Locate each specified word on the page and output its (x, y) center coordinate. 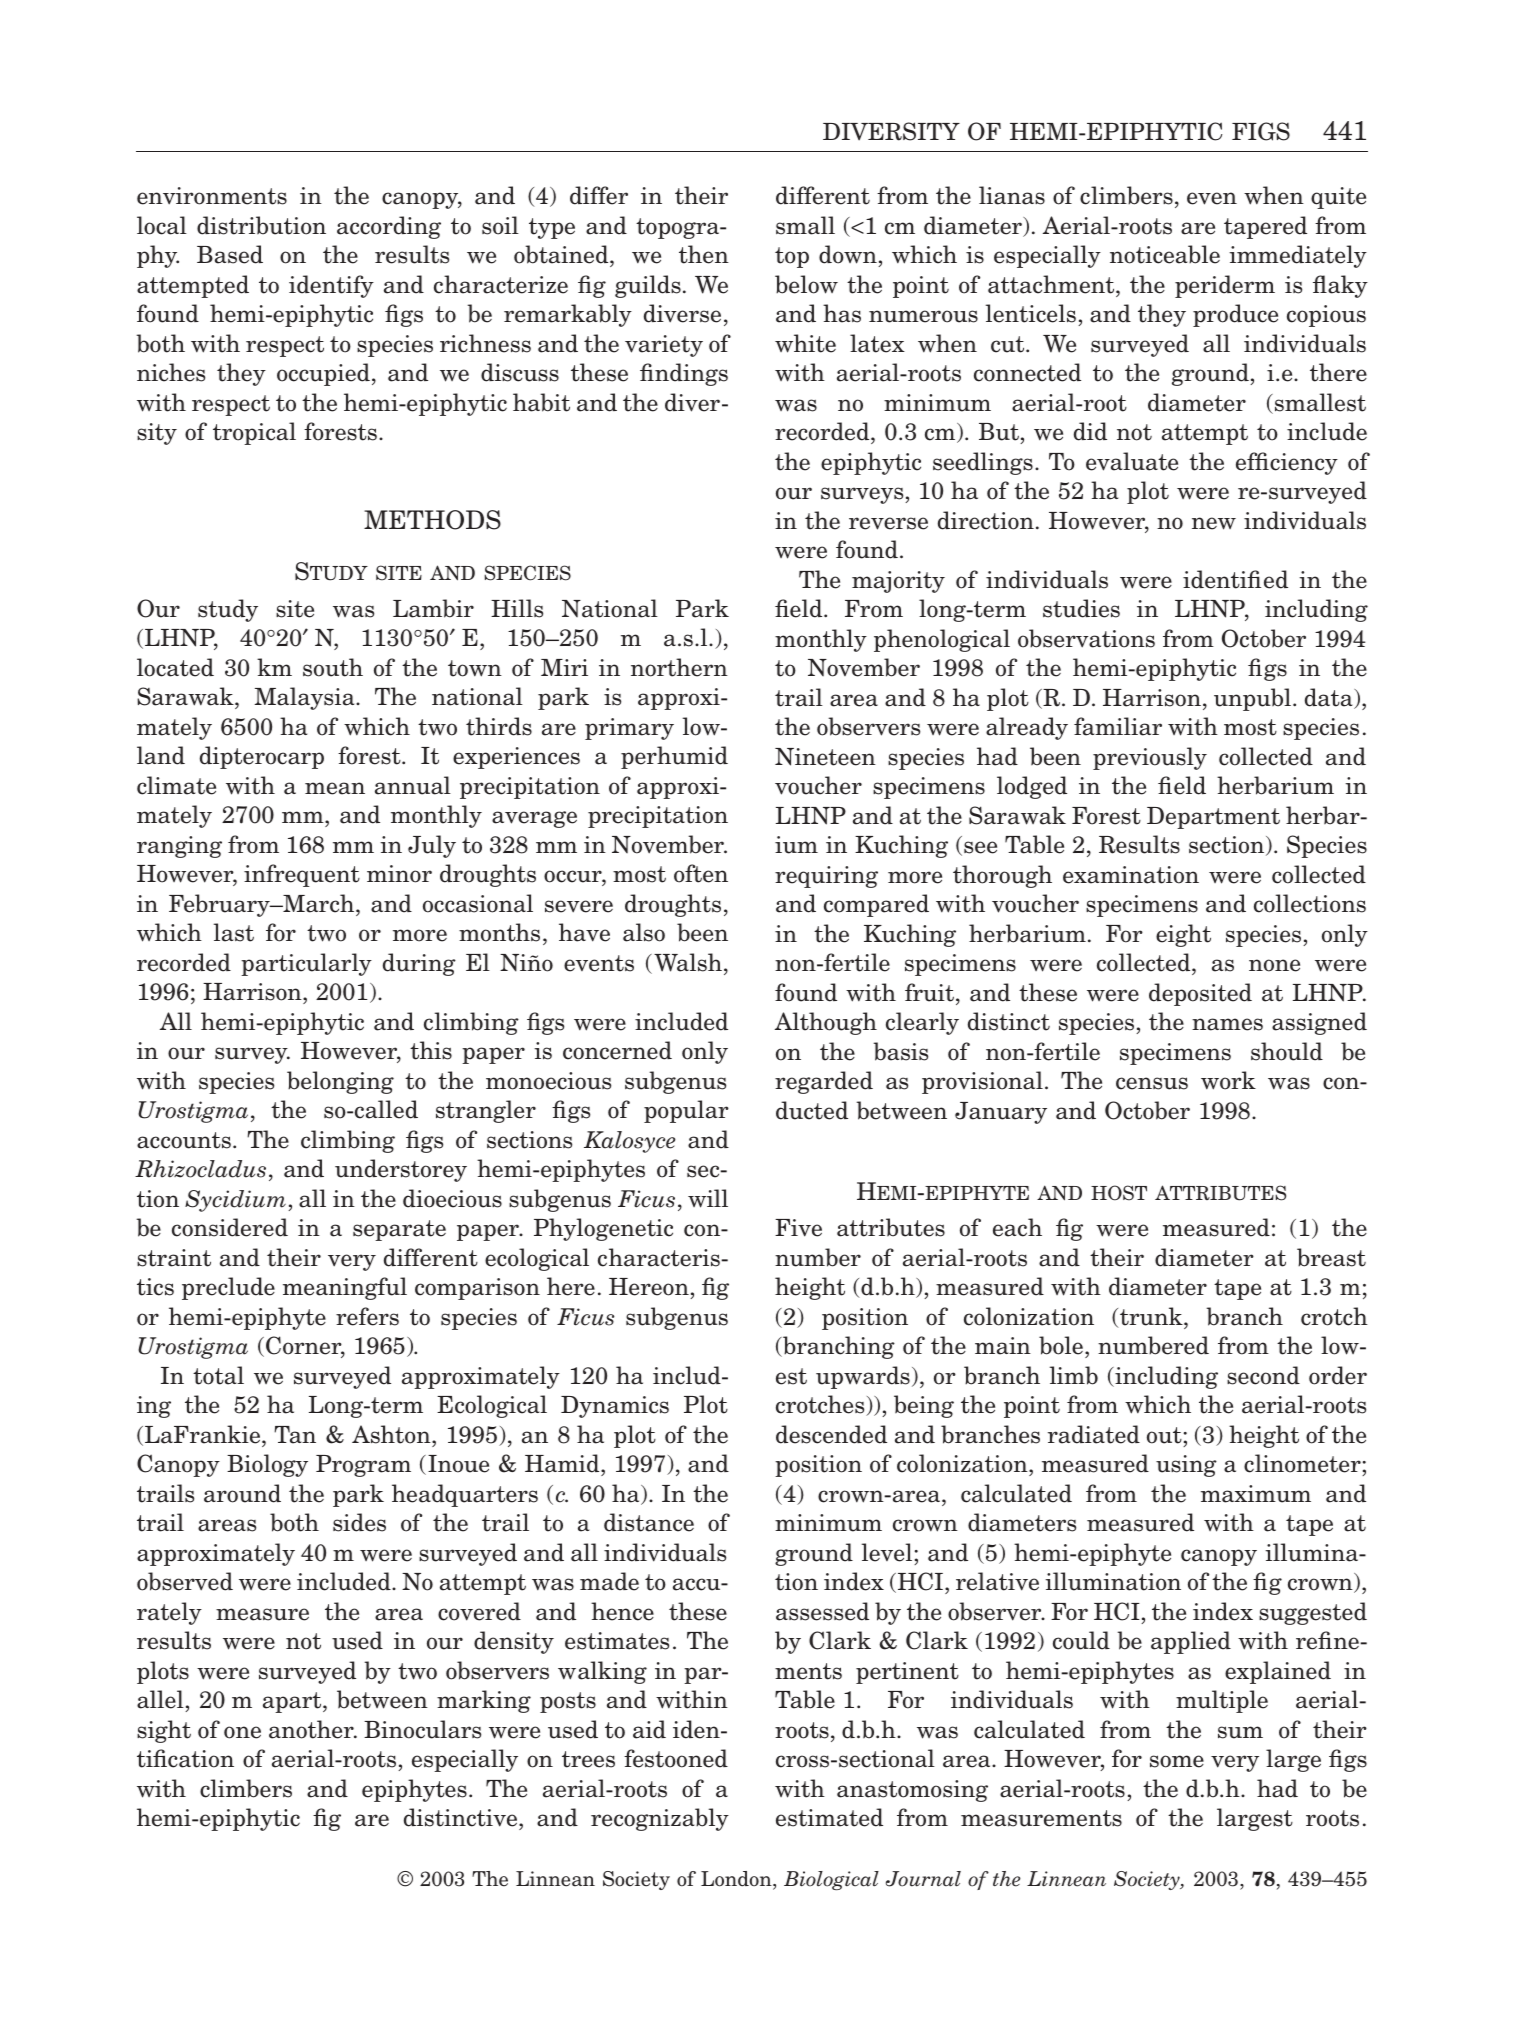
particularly (306, 964)
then (704, 254)
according (389, 227)
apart (293, 1702)
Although (826, 1023)
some (1177, 1761)
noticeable (1165, 254)
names (1227, 1024)
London (737, 1880)
